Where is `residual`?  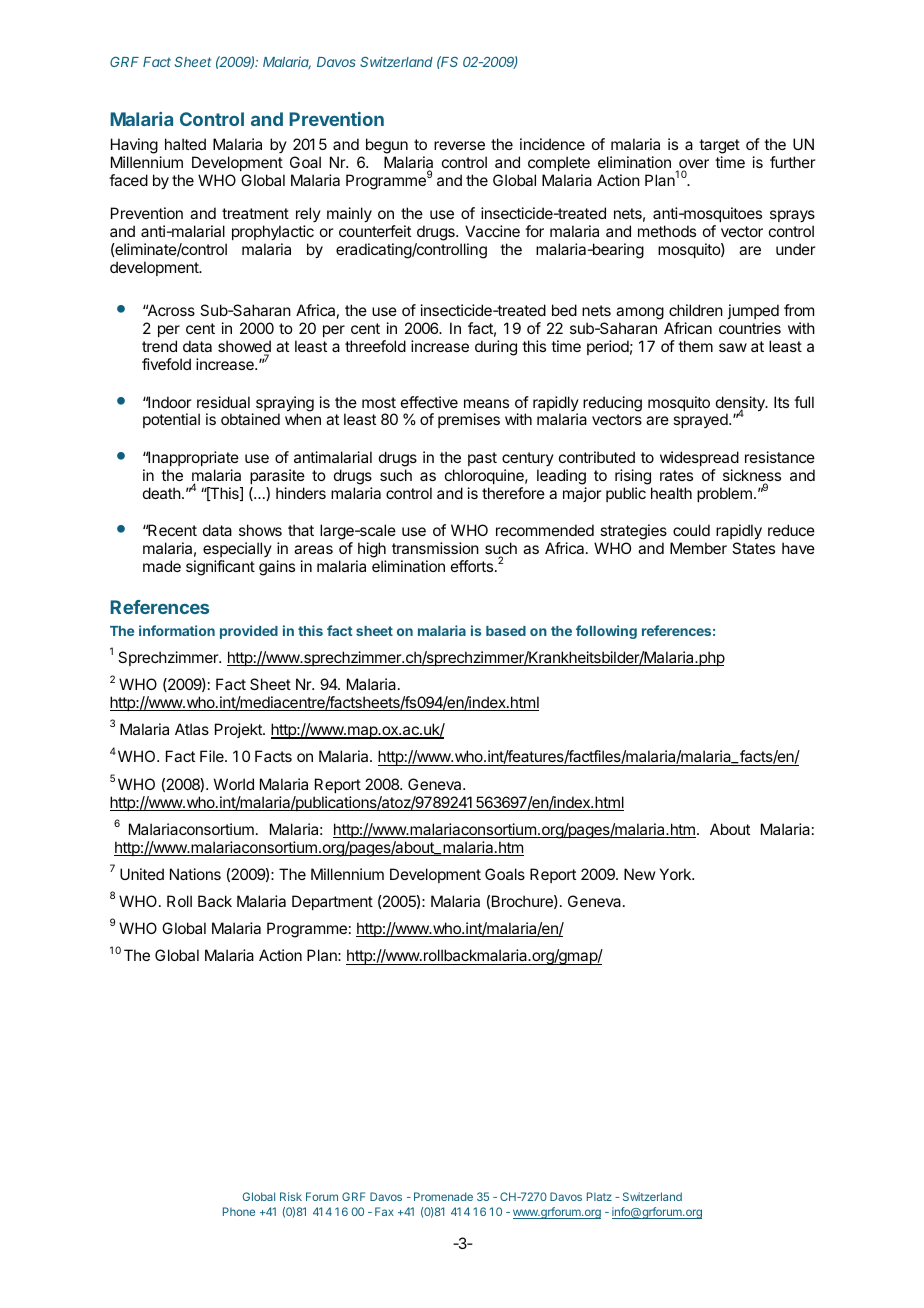
residual is located at coordinates (223, 402).
